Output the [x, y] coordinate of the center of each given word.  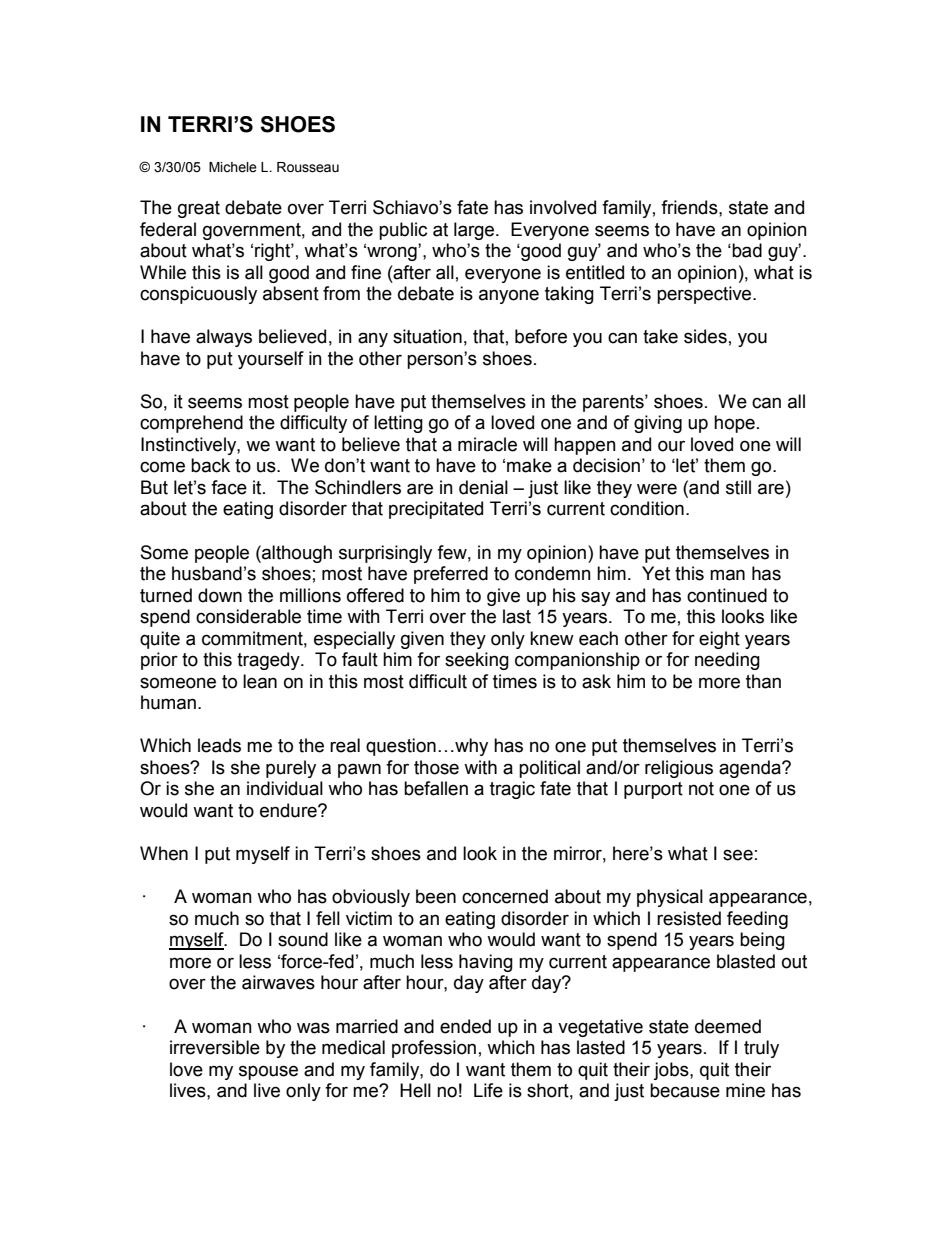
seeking [477, 661]
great [199, 209]
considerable [248, 616]
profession [434, 1049]
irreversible [215, 1047]
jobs [672, 1071]
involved [563, 207]
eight [719, 640]
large [475, 231]
